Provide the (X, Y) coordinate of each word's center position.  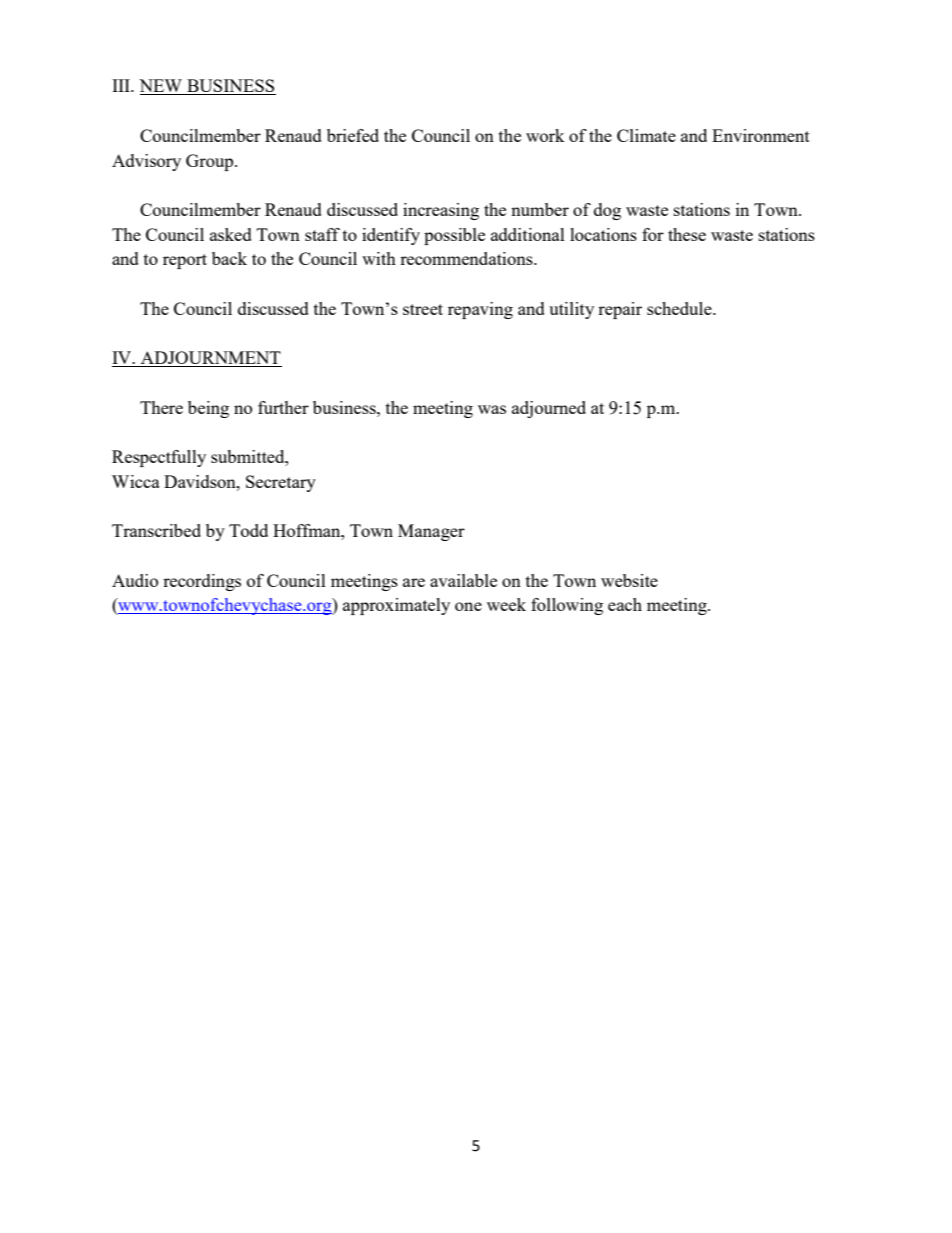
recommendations (467, 258)
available (463, 580)
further (283, 407)
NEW (162, 87)
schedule (680, 308)
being (208, 409)
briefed (353, 135)
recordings (202, 582)
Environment (761, 135)
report (185, 261)
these (687, 234)
